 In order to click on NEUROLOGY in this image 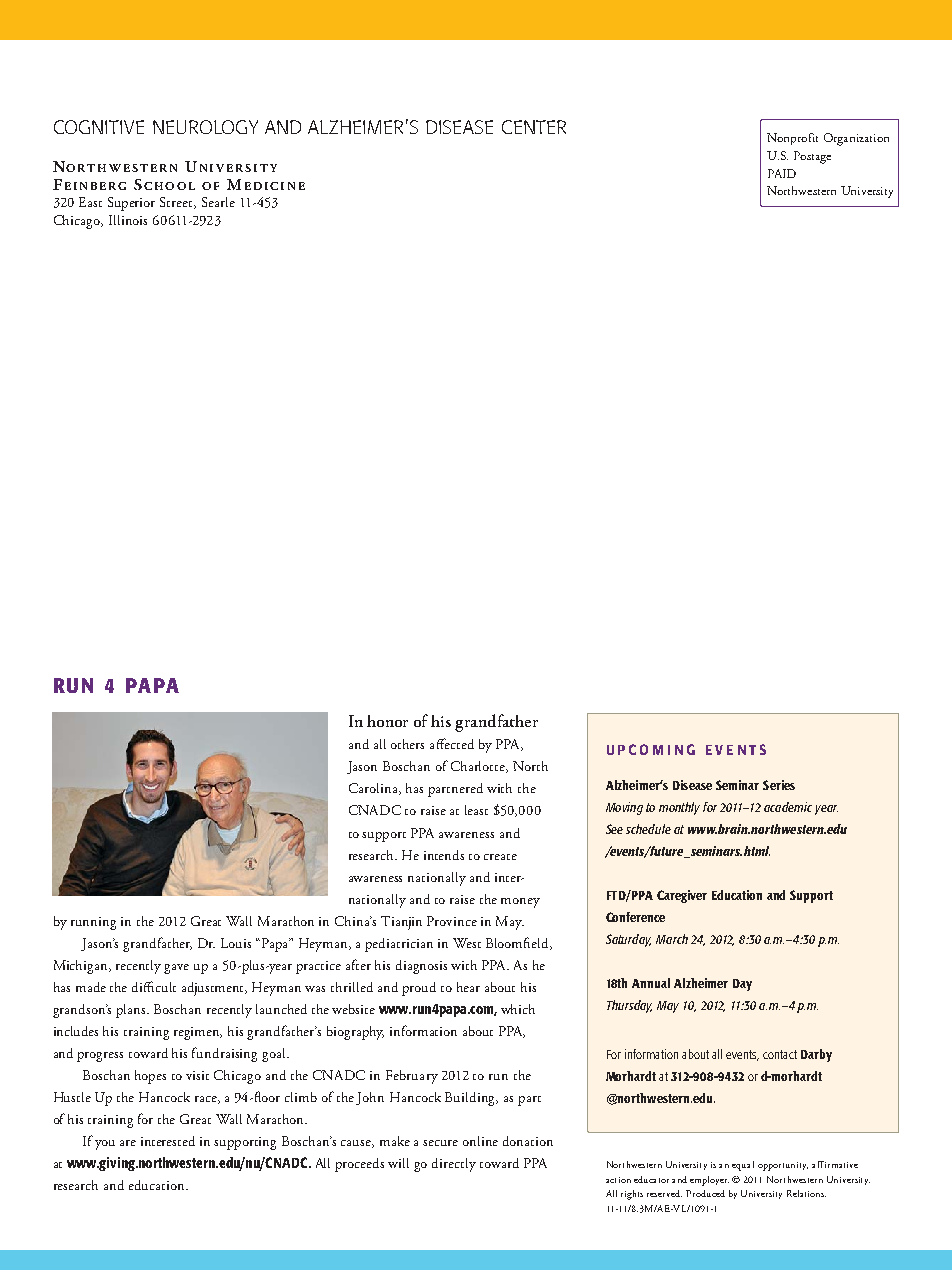, I will do `click(205, 127)`.
